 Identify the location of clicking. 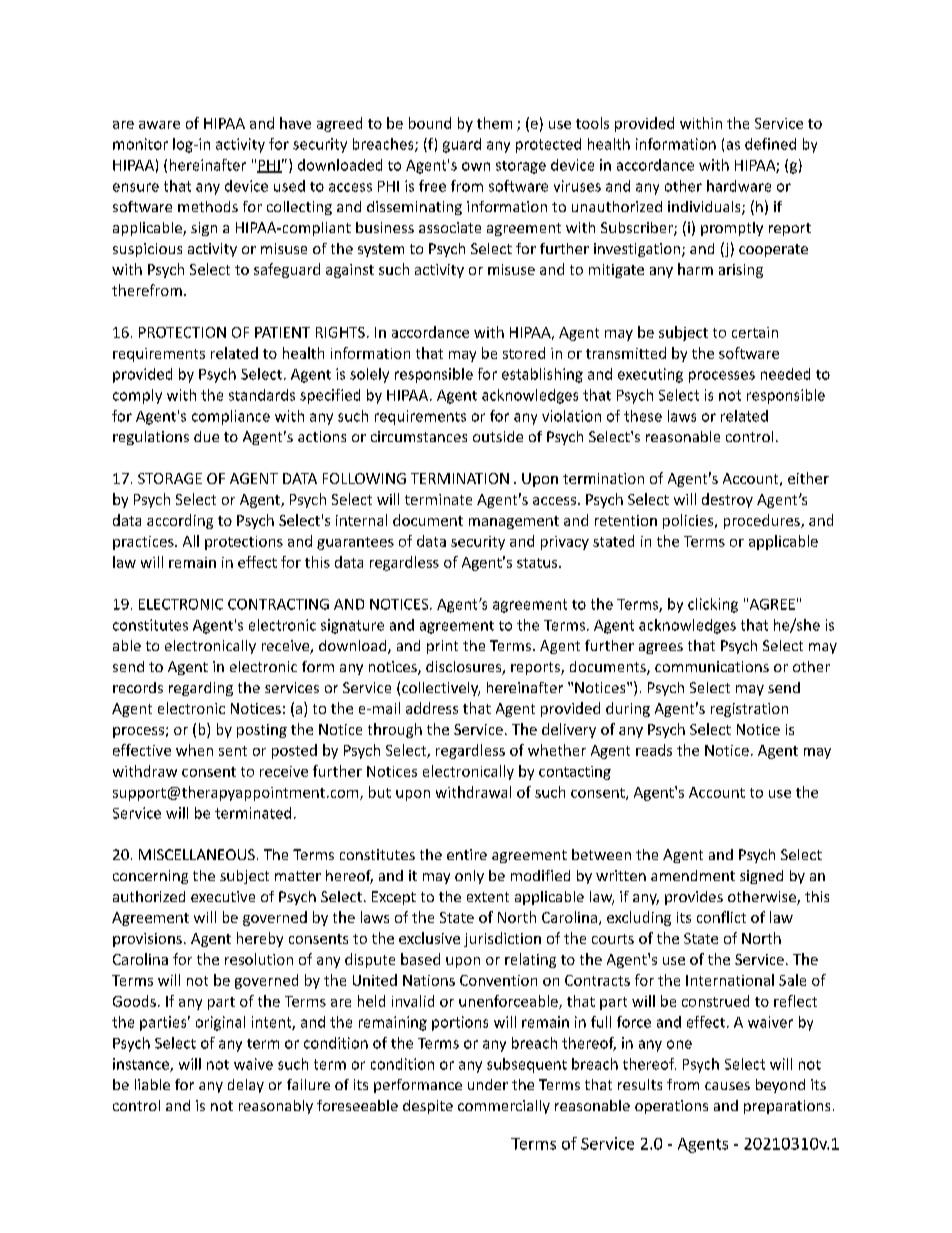
(713, 605).
